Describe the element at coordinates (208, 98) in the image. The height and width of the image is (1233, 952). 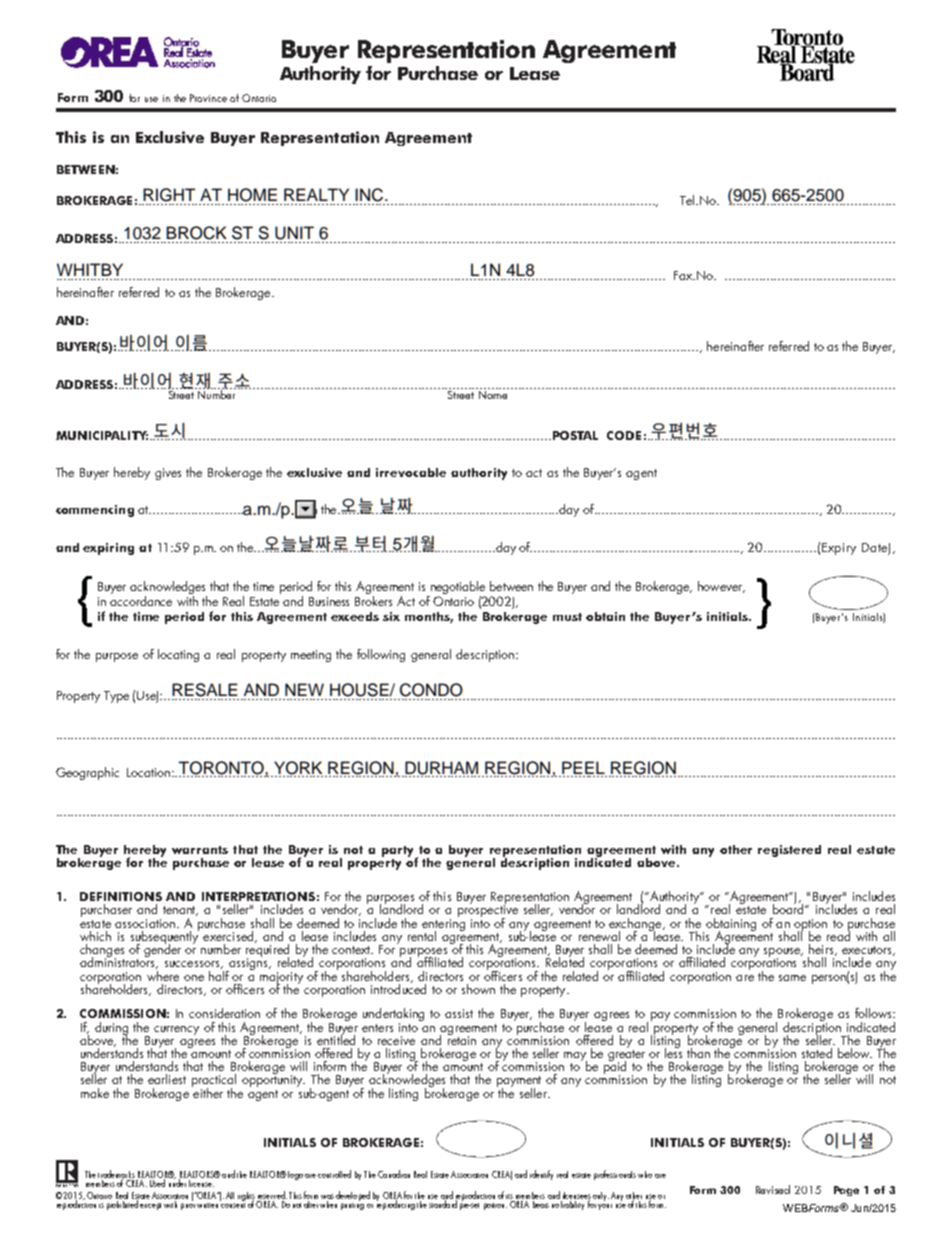
I see `Province` at that location.
